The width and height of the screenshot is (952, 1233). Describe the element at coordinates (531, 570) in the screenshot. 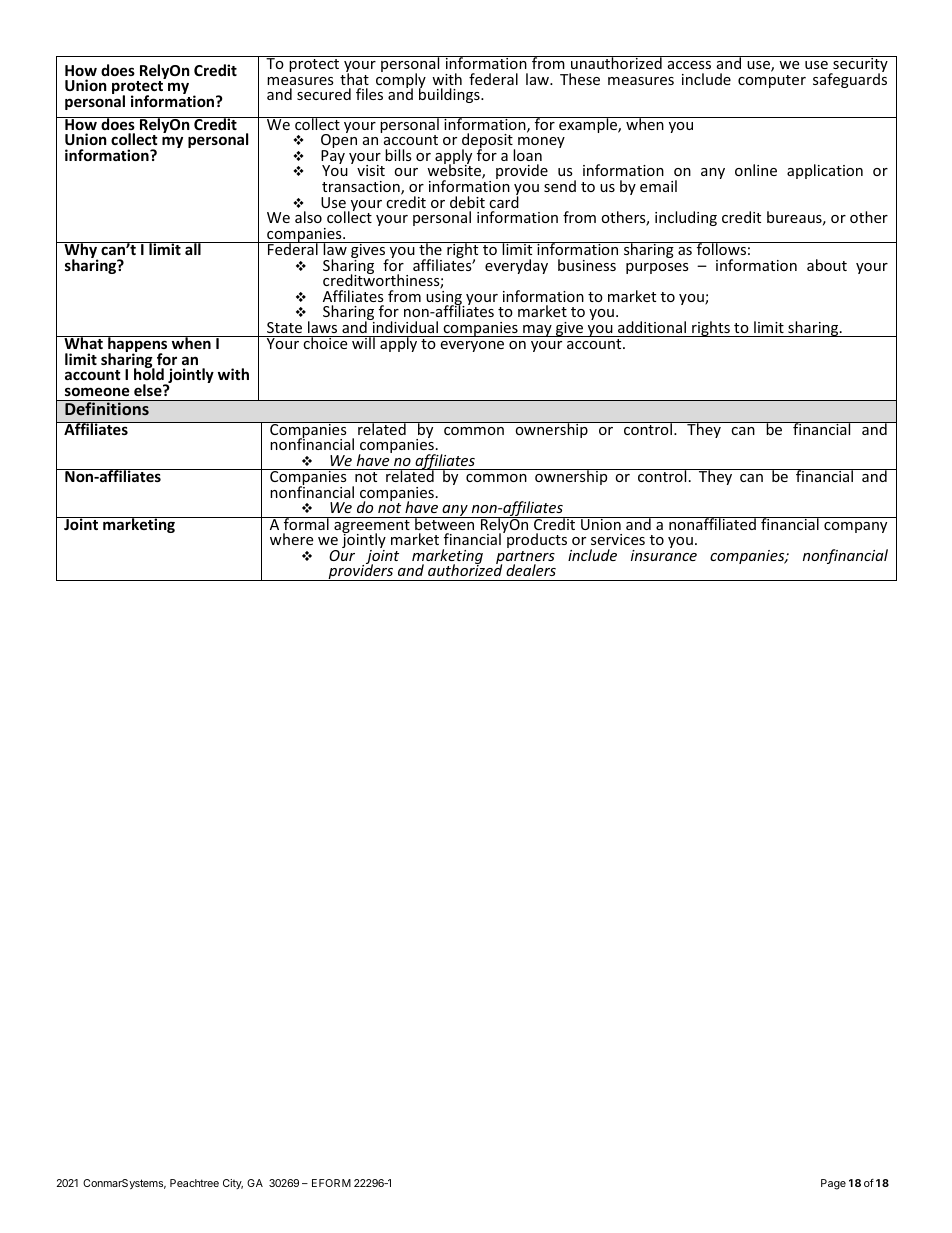

I see `dealers` at that location.
